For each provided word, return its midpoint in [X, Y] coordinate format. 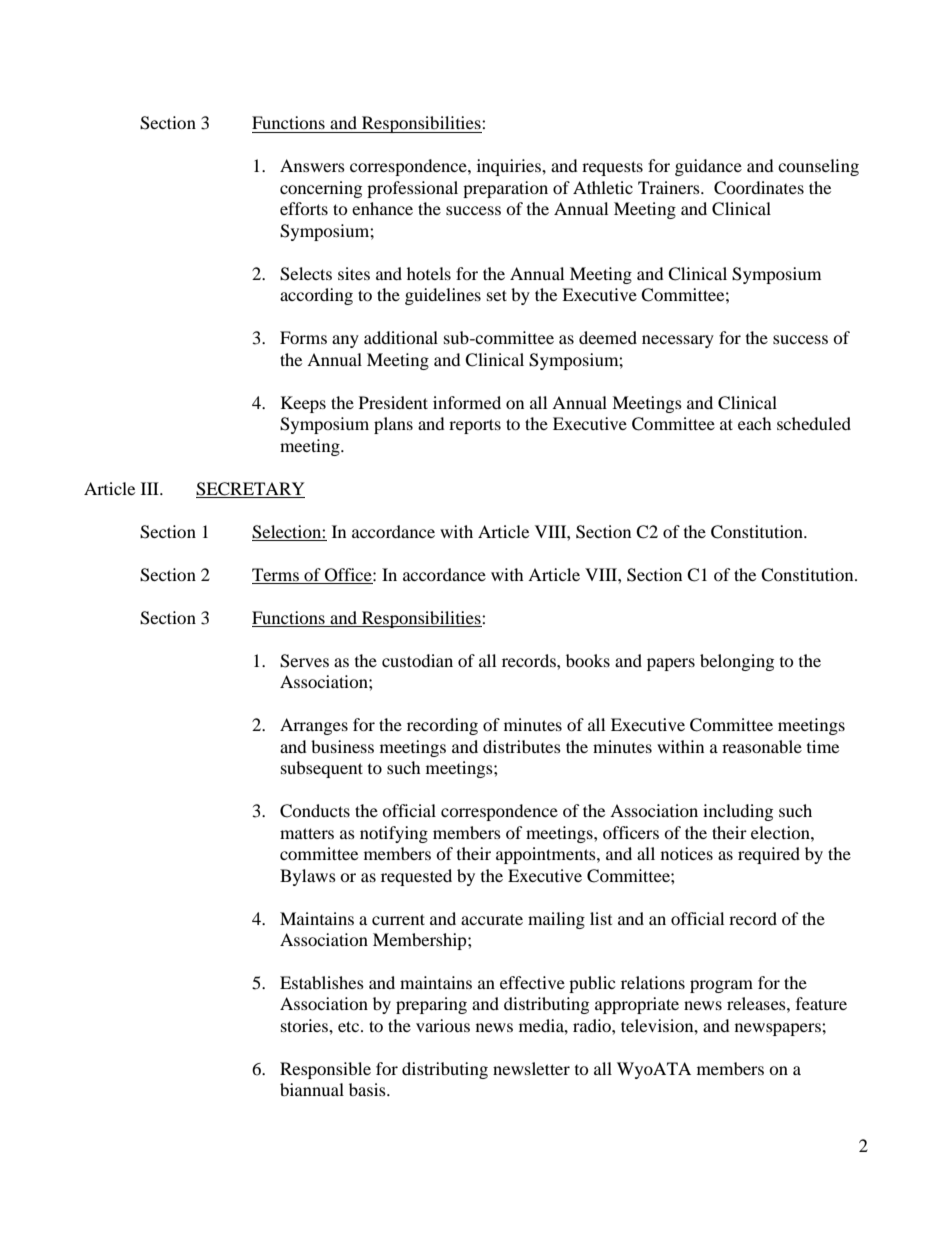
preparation [505, 189]
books [588, 660]
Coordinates [759, 188]
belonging [737, 662]
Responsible [325, 1070]
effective [532, 982]
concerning [321, 189]
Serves [304, 661]
